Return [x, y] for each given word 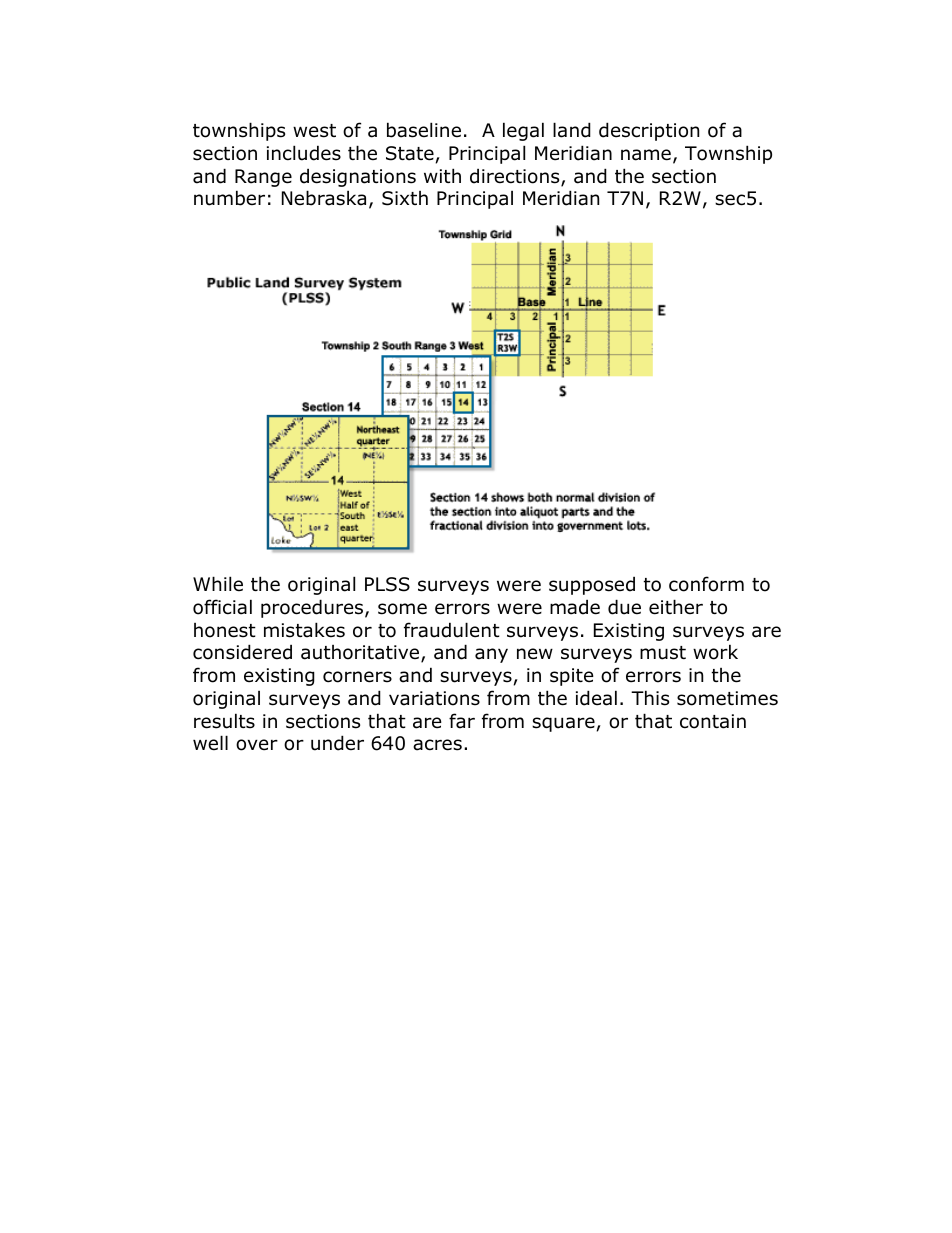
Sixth [405, 198]
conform [706, 584]
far [462, 721]
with [442, 175]
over [257, 745]
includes [304, 153]
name [646, 155]
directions [516, 177]
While [218, 584]
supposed [592, 585]
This [650, 698]
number [229, 198]
